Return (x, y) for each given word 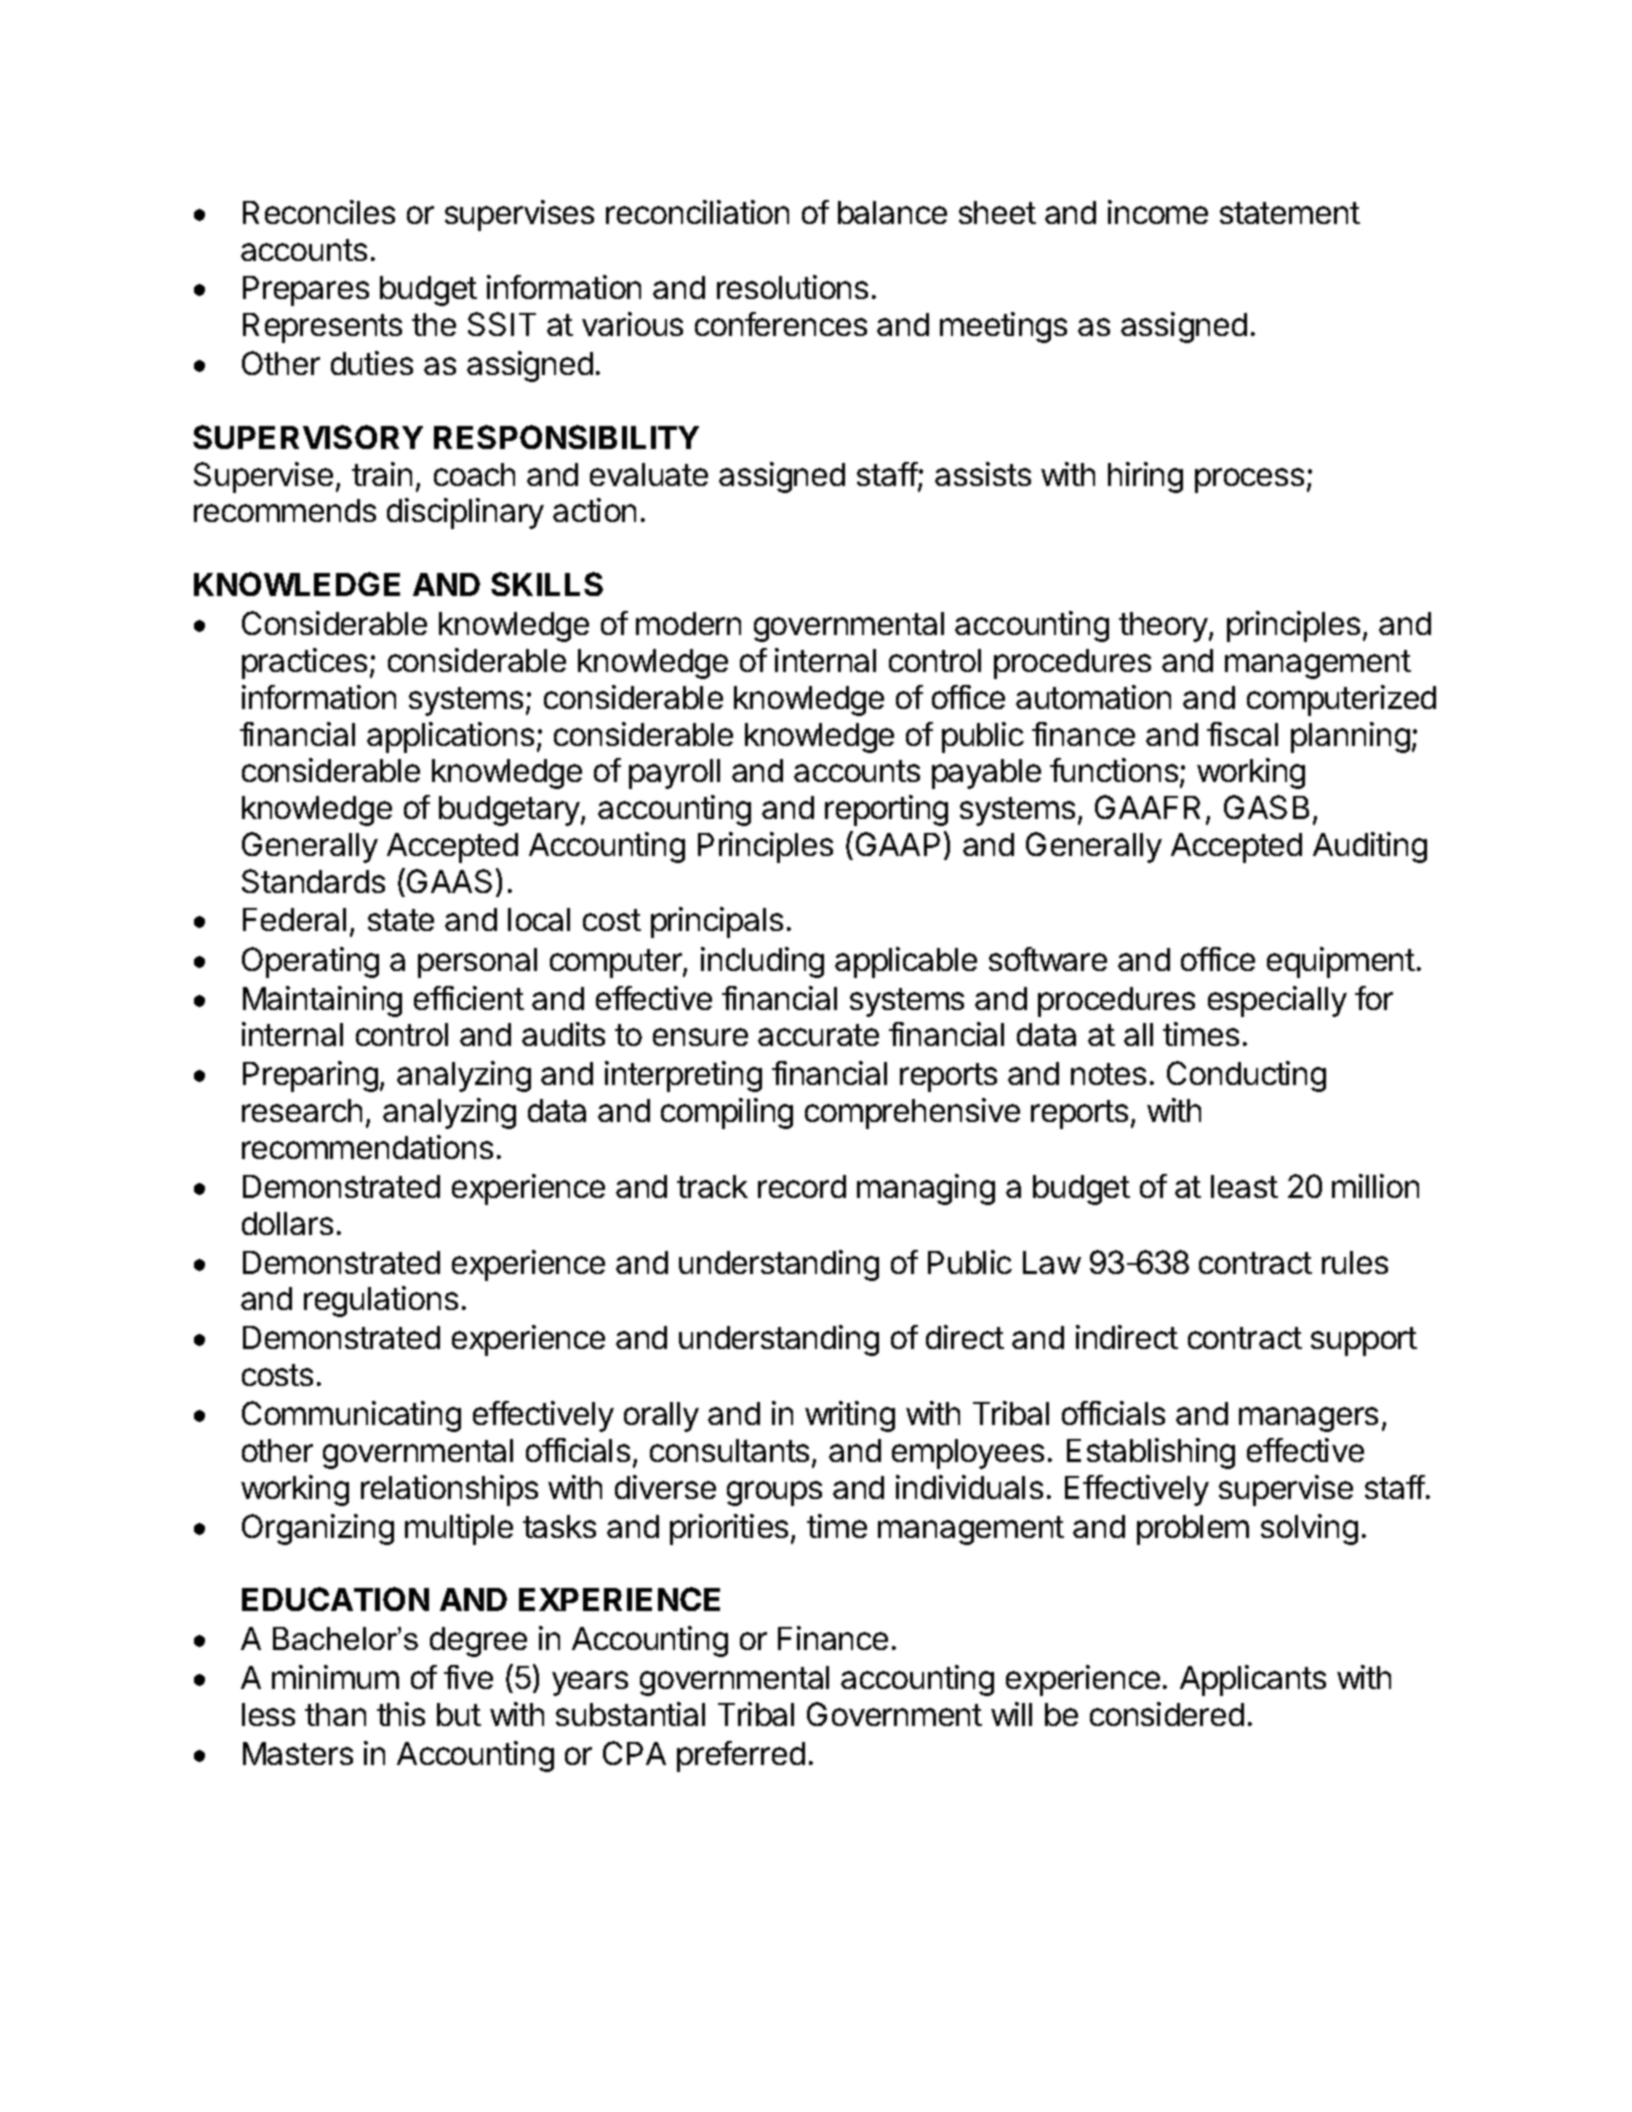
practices (304, 663)
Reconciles (319, 212)
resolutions (792, 287)
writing (850, 1416)
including (762, 962)
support (1364, 1341)
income (1158, 212)
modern (688, 623)
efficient (469, 998)
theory (1164, 627)
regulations (381, 1301)
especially (1277, 1001)
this (401, 1714)
